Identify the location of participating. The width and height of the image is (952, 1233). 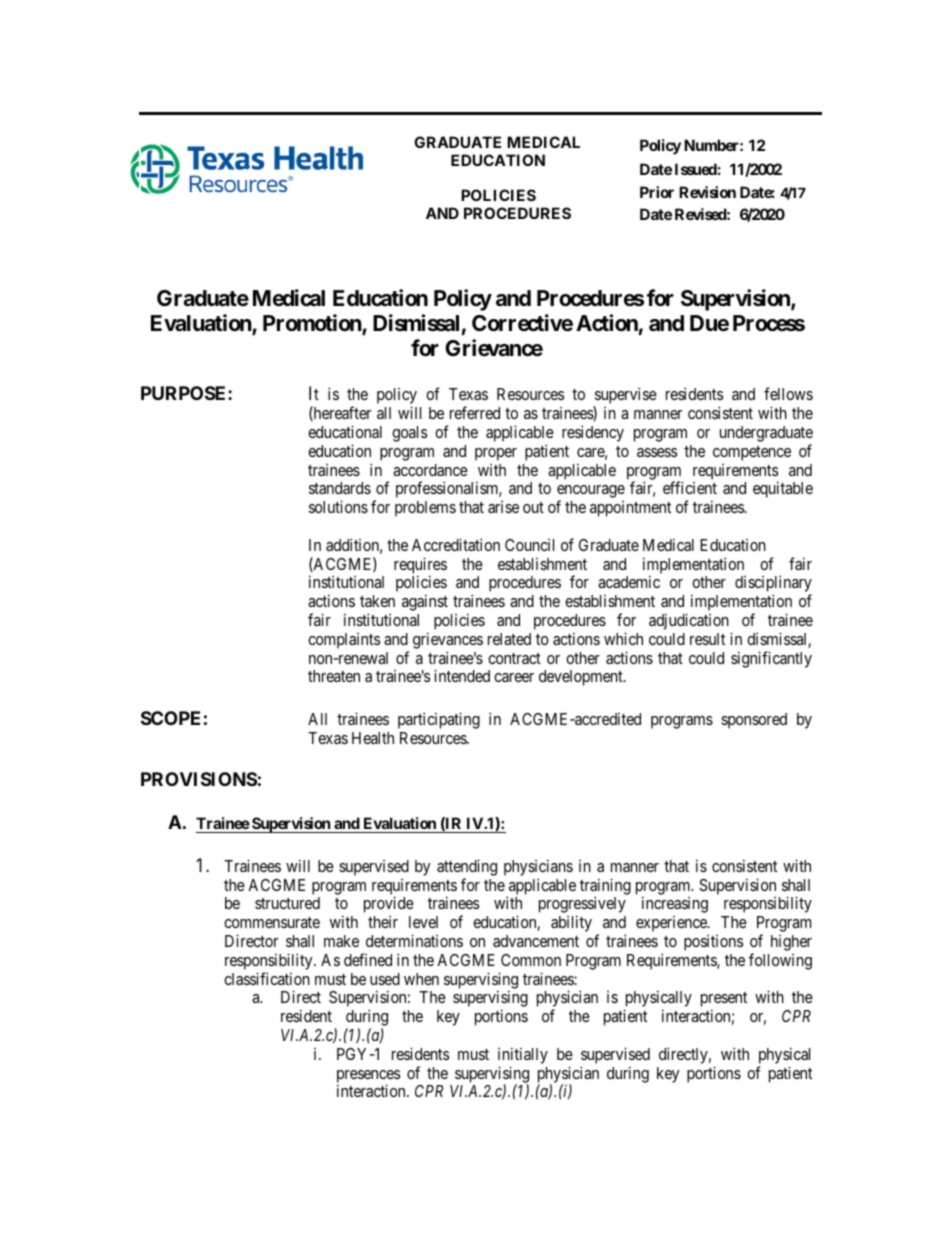
(439, 720).
